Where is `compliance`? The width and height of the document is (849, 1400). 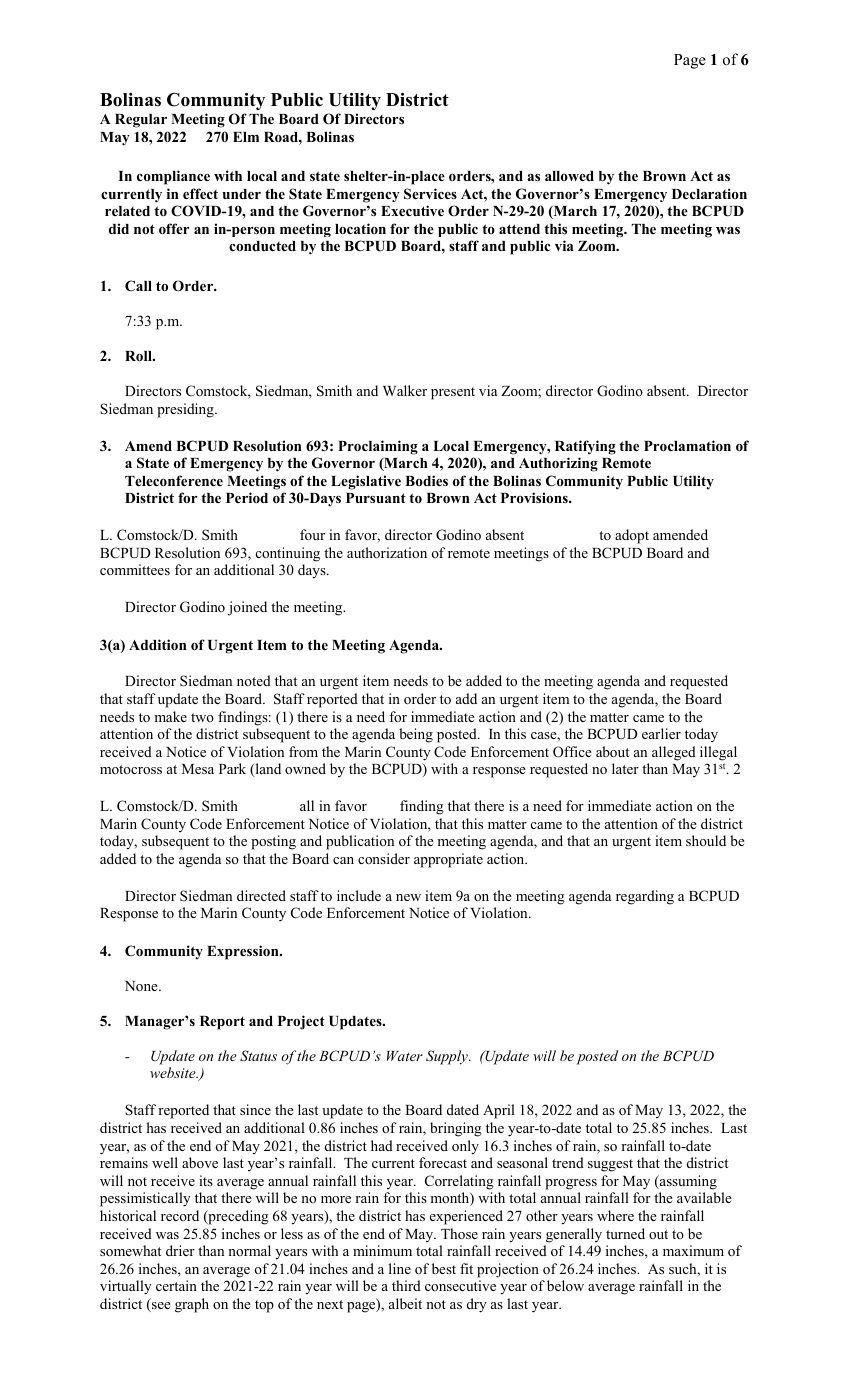 compliance is located at coordinates (173, 177).
